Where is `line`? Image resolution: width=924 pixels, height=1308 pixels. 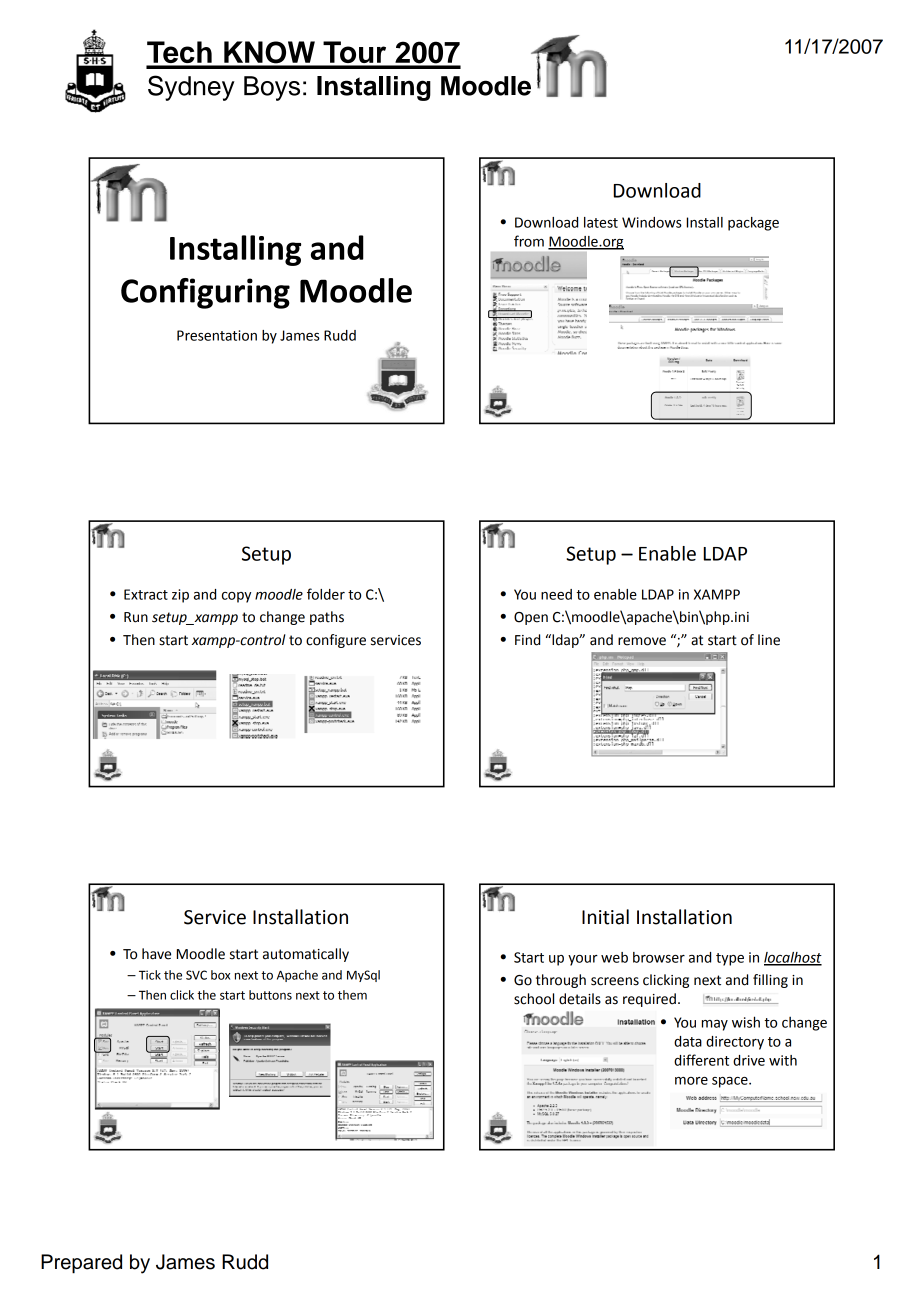
line is located at coordinates (769, 640).
